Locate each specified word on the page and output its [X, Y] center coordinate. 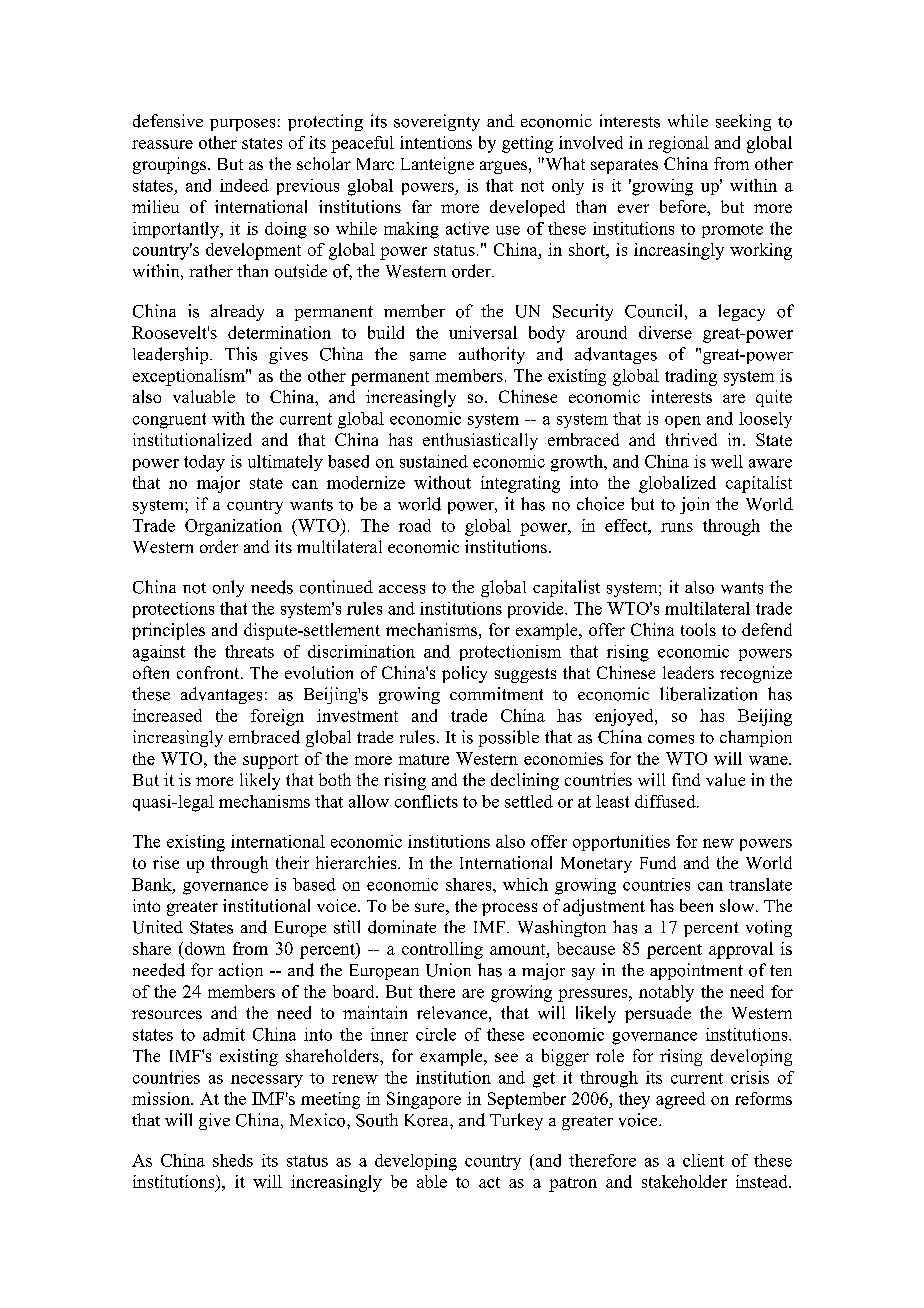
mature [424, 759]
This [241, 354]
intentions [436, 142]
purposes [242, 125]
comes [671, 739]
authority [492, 355]
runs [677, 527]
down [203, 950]
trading [691, 377]
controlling [442, 950]
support [270, 761]
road [415, 525]
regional [678, 144]
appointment [696, 971]
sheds [233, 1160]
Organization [233, 527]
